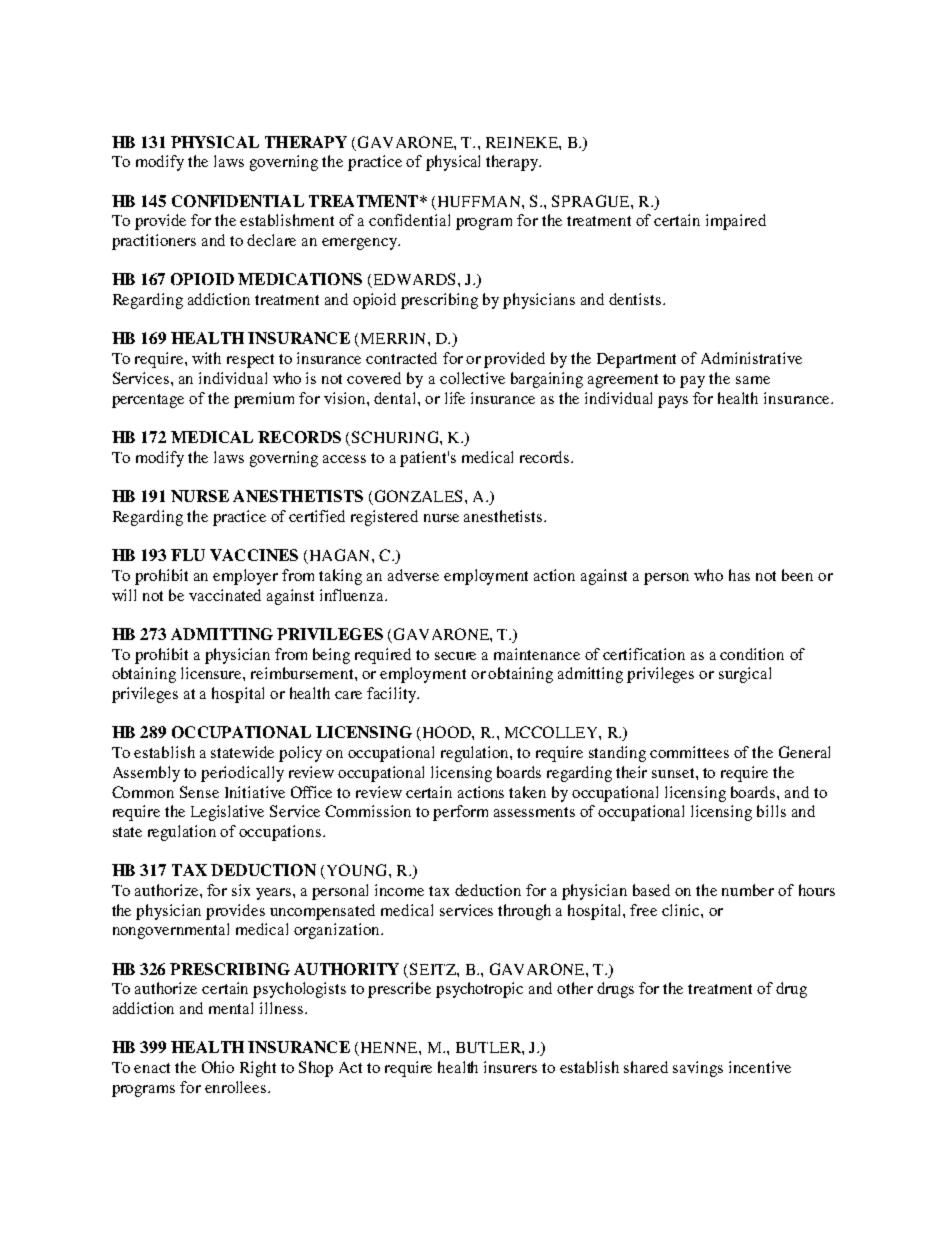 The width and height of the document is (952, 1233). I want to click on secure, so click(455, 656).
